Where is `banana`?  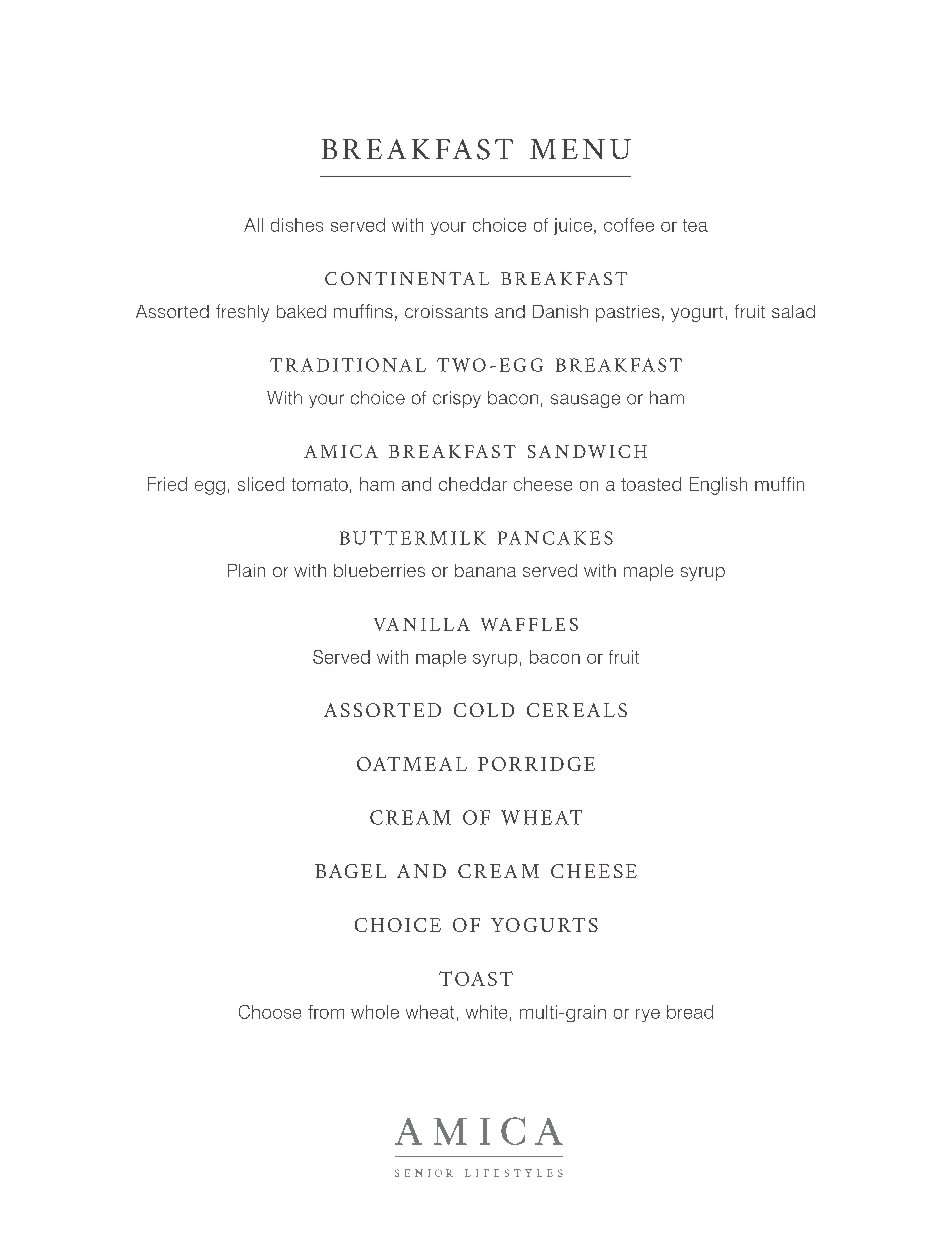 banana is located at coordinates (485, 570).
